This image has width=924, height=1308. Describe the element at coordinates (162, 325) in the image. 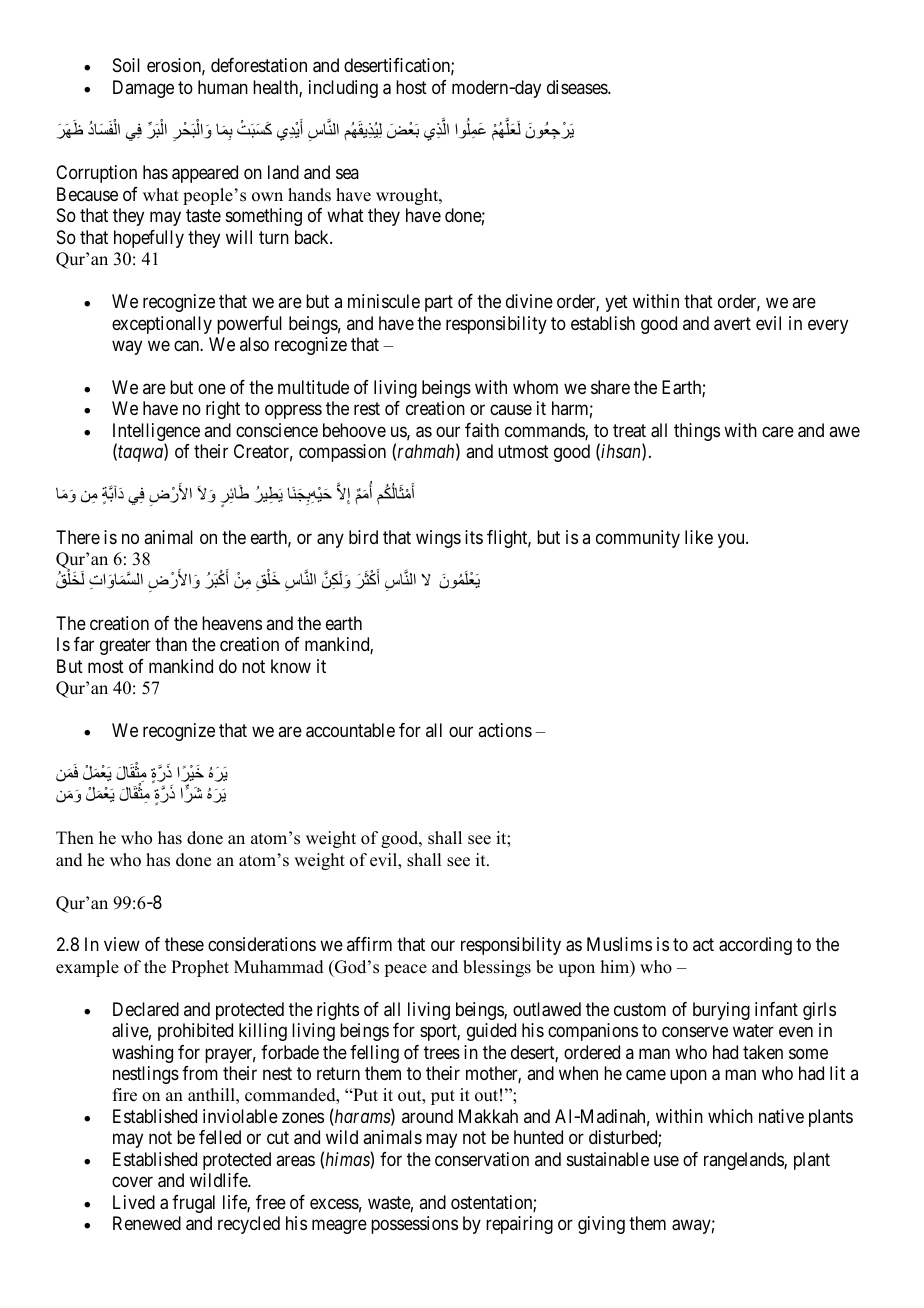

I see `exceptionally` at that location.
